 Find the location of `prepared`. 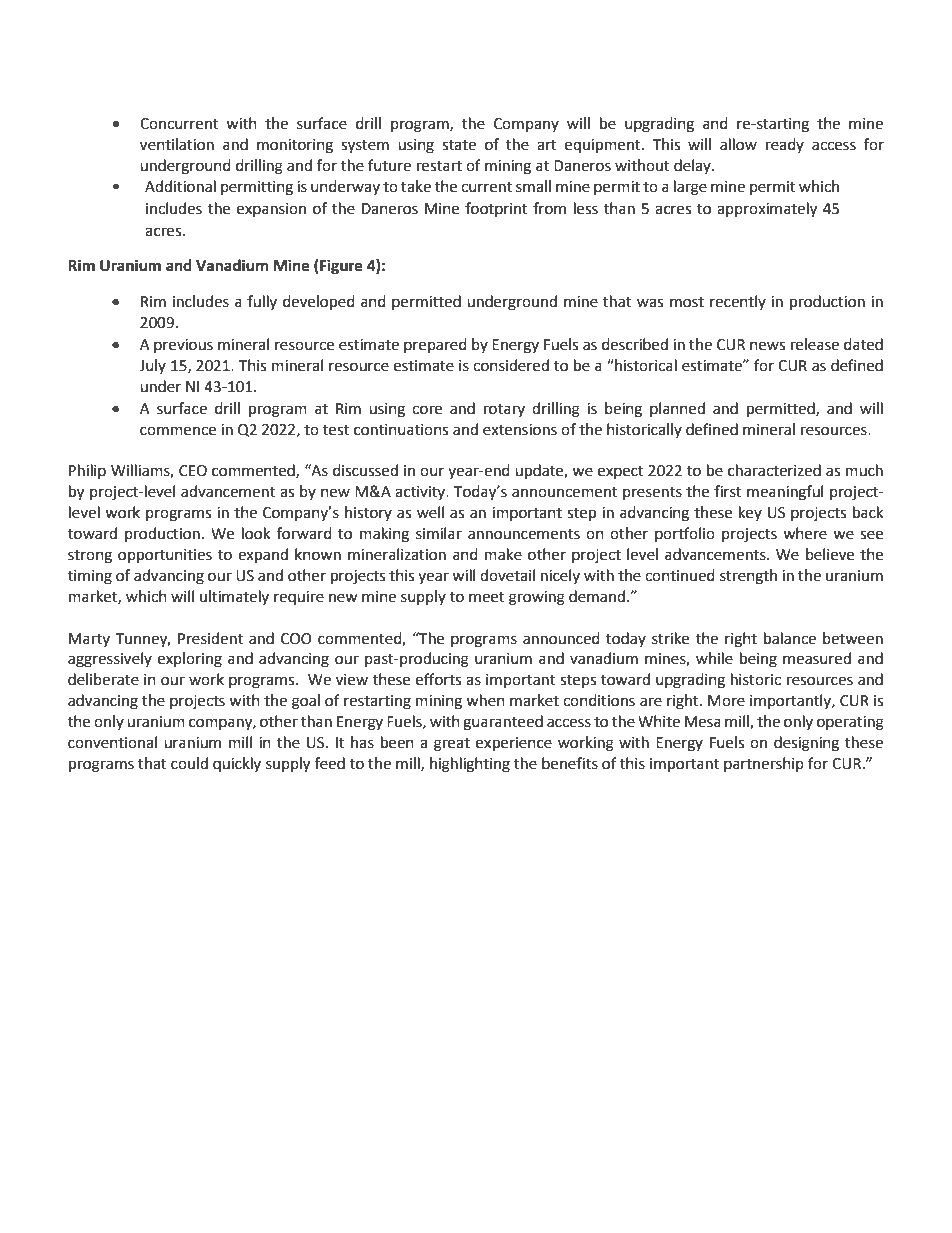

prepared is located at coordinates (435, 345).
